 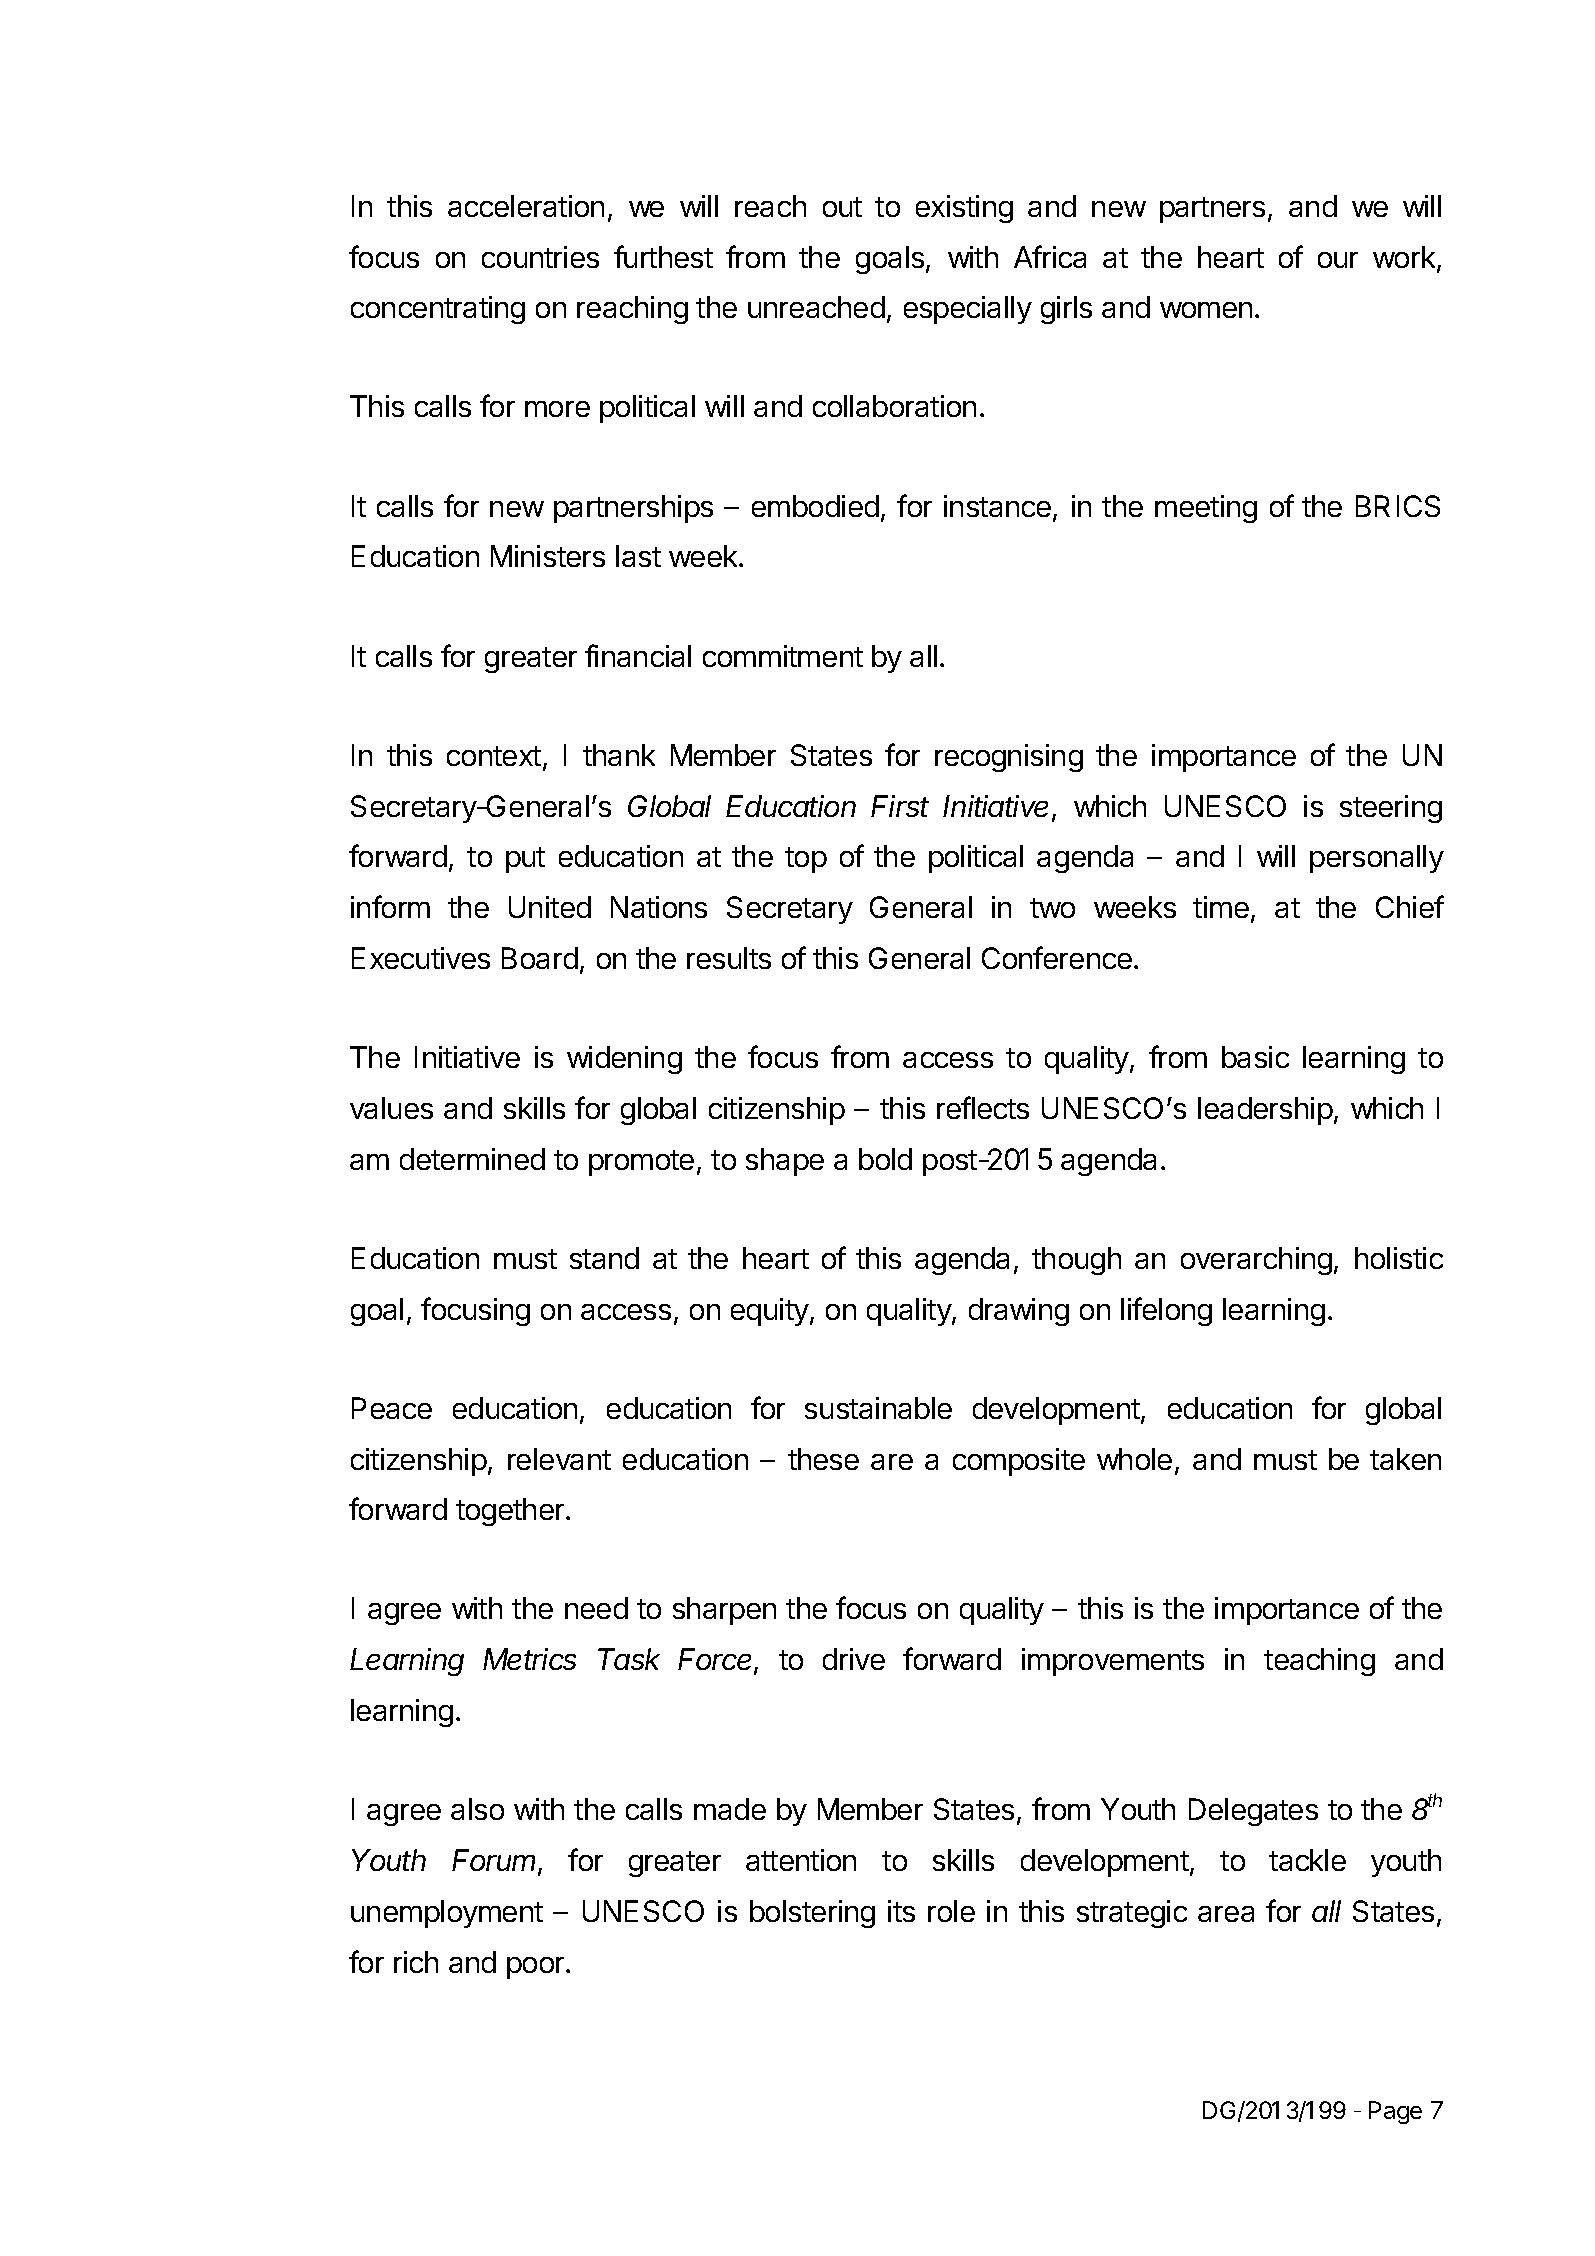 I want to click on poor, so click(x=537, y=1968).
